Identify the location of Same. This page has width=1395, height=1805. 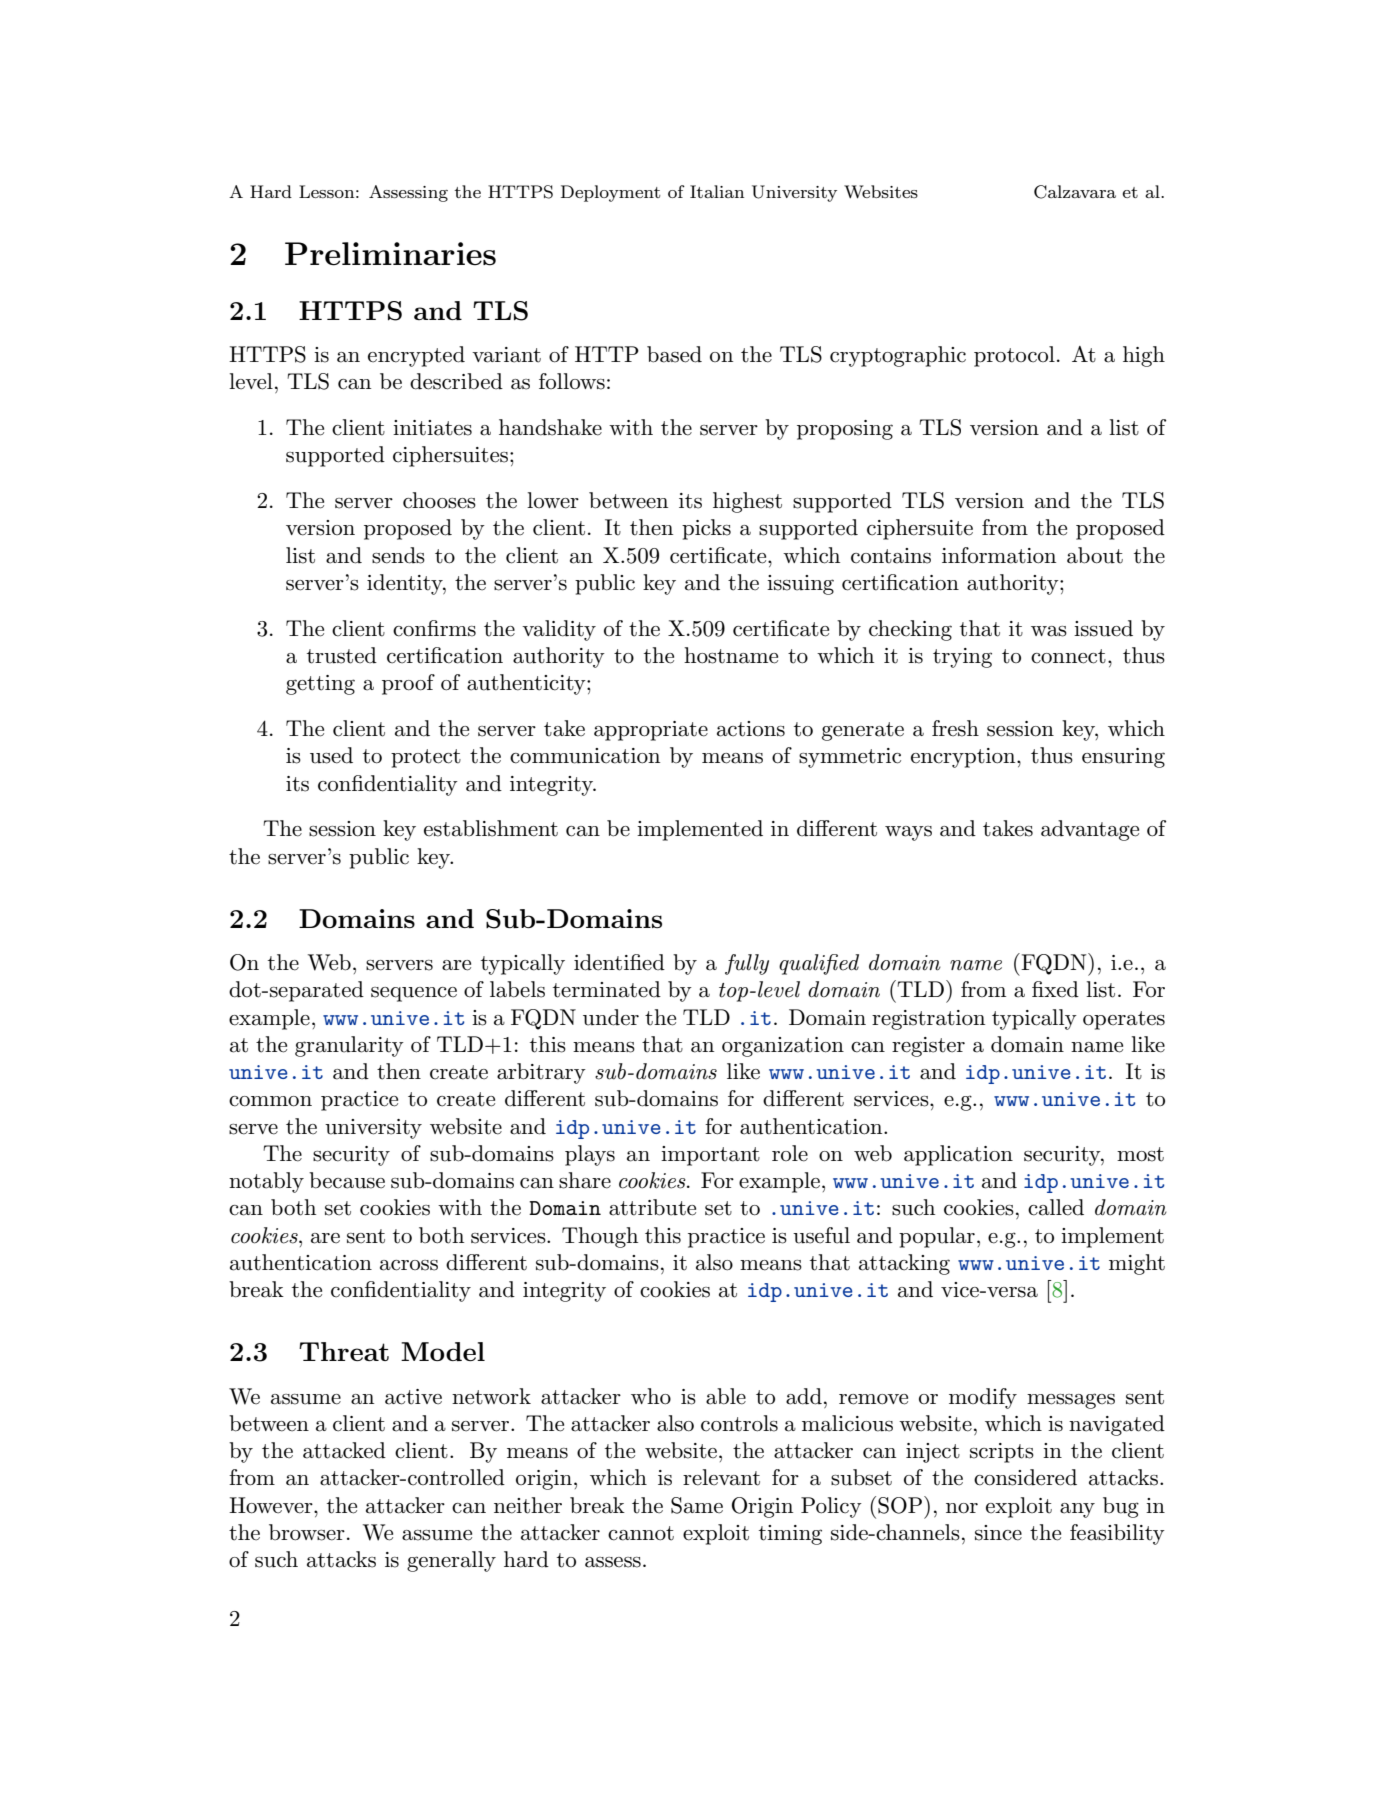
(697, 1505).
